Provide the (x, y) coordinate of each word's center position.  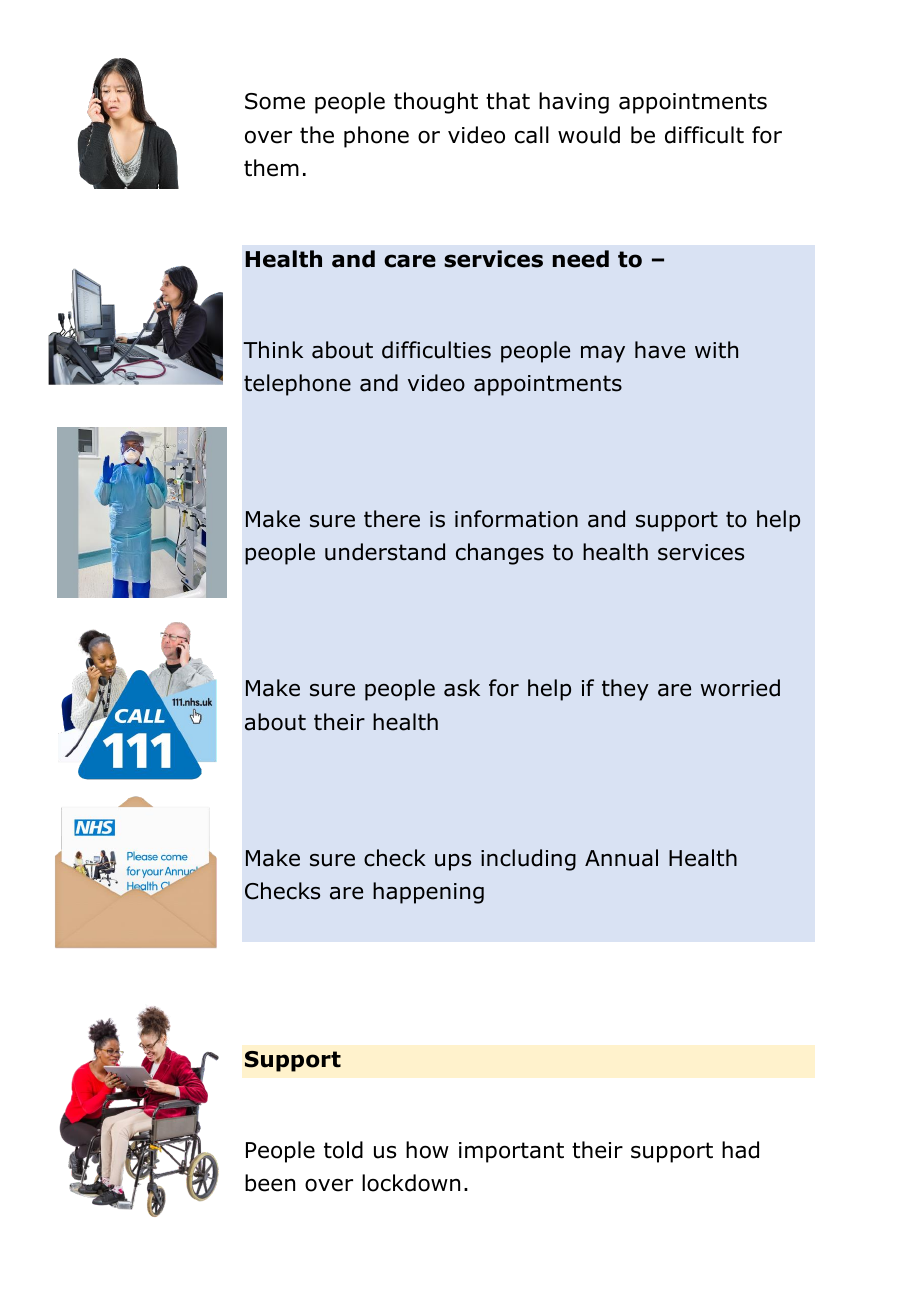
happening (428, 893)
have (660, 350)
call (532, 135)
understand (385, 552)
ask (462, 688)
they (625, 690)
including (528, 860)
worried (740, 688)
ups (453, 862)
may (603, 354)
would (589, 135)
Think (273, 349)
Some (275, 101)
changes (500, 554)
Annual (621, 858)
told (343, 1150)
